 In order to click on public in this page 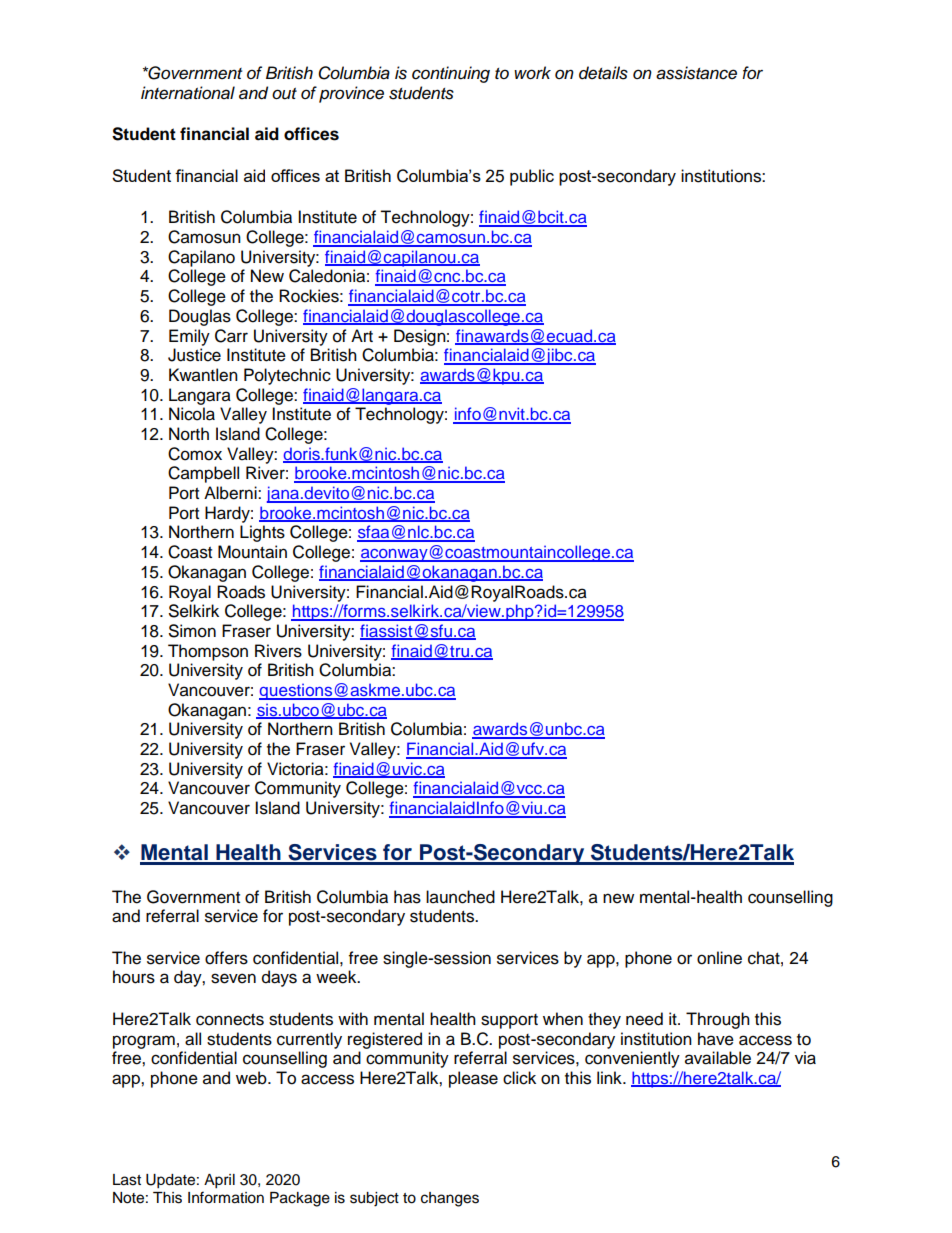, I will do `click(532, 177)`.
